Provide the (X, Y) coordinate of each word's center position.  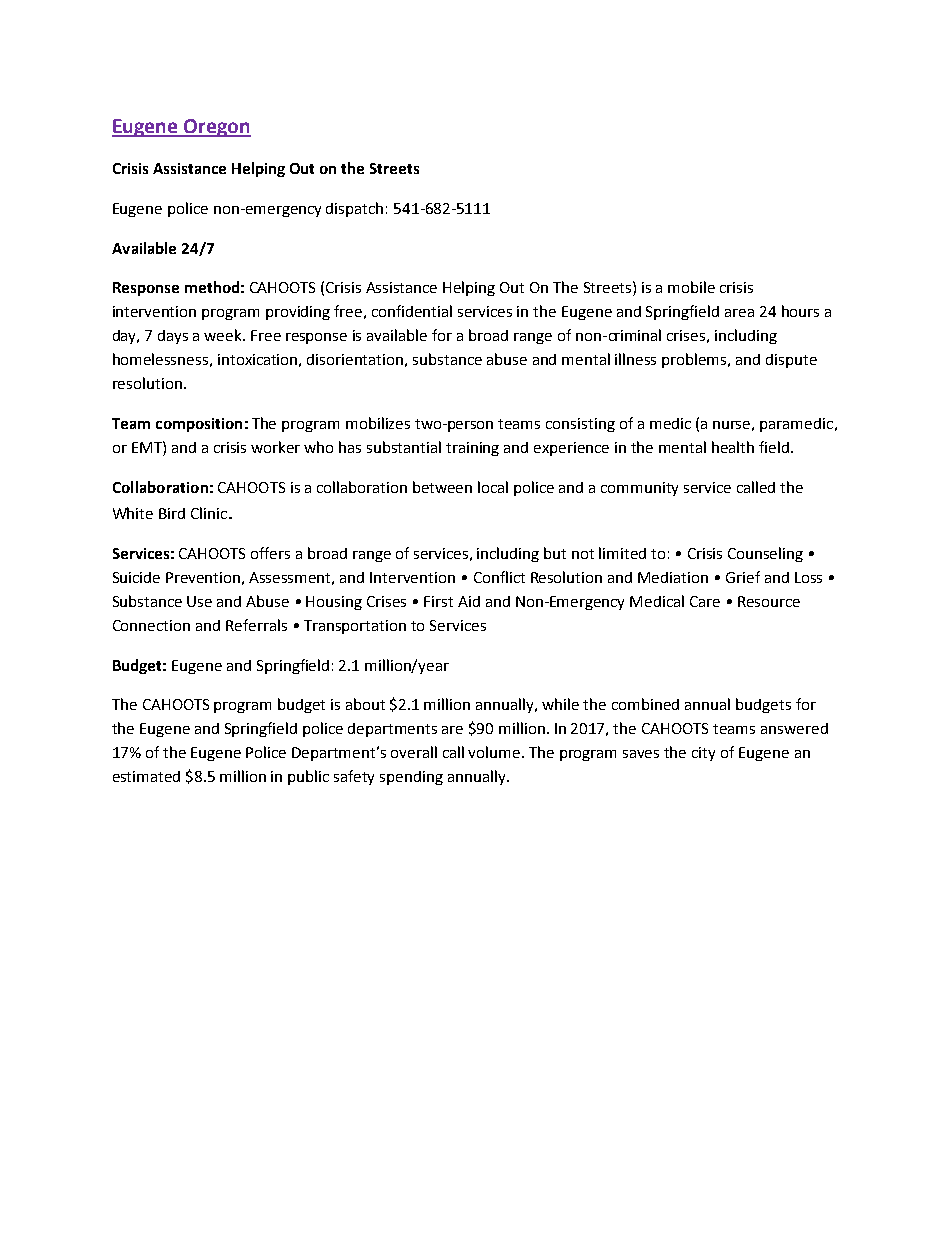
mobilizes (378, 423)
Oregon (216, 128)
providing (298, 313)
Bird (172, 513)
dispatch (354, 209)
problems (695, 360)
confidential (412, 311)
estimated (146, 776)
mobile (691, 287)
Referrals (256, 625)
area (739, 313)
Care (705, 601)
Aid (469, 601)
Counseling (765, 554)
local (493, 487)
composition (199, 425)
